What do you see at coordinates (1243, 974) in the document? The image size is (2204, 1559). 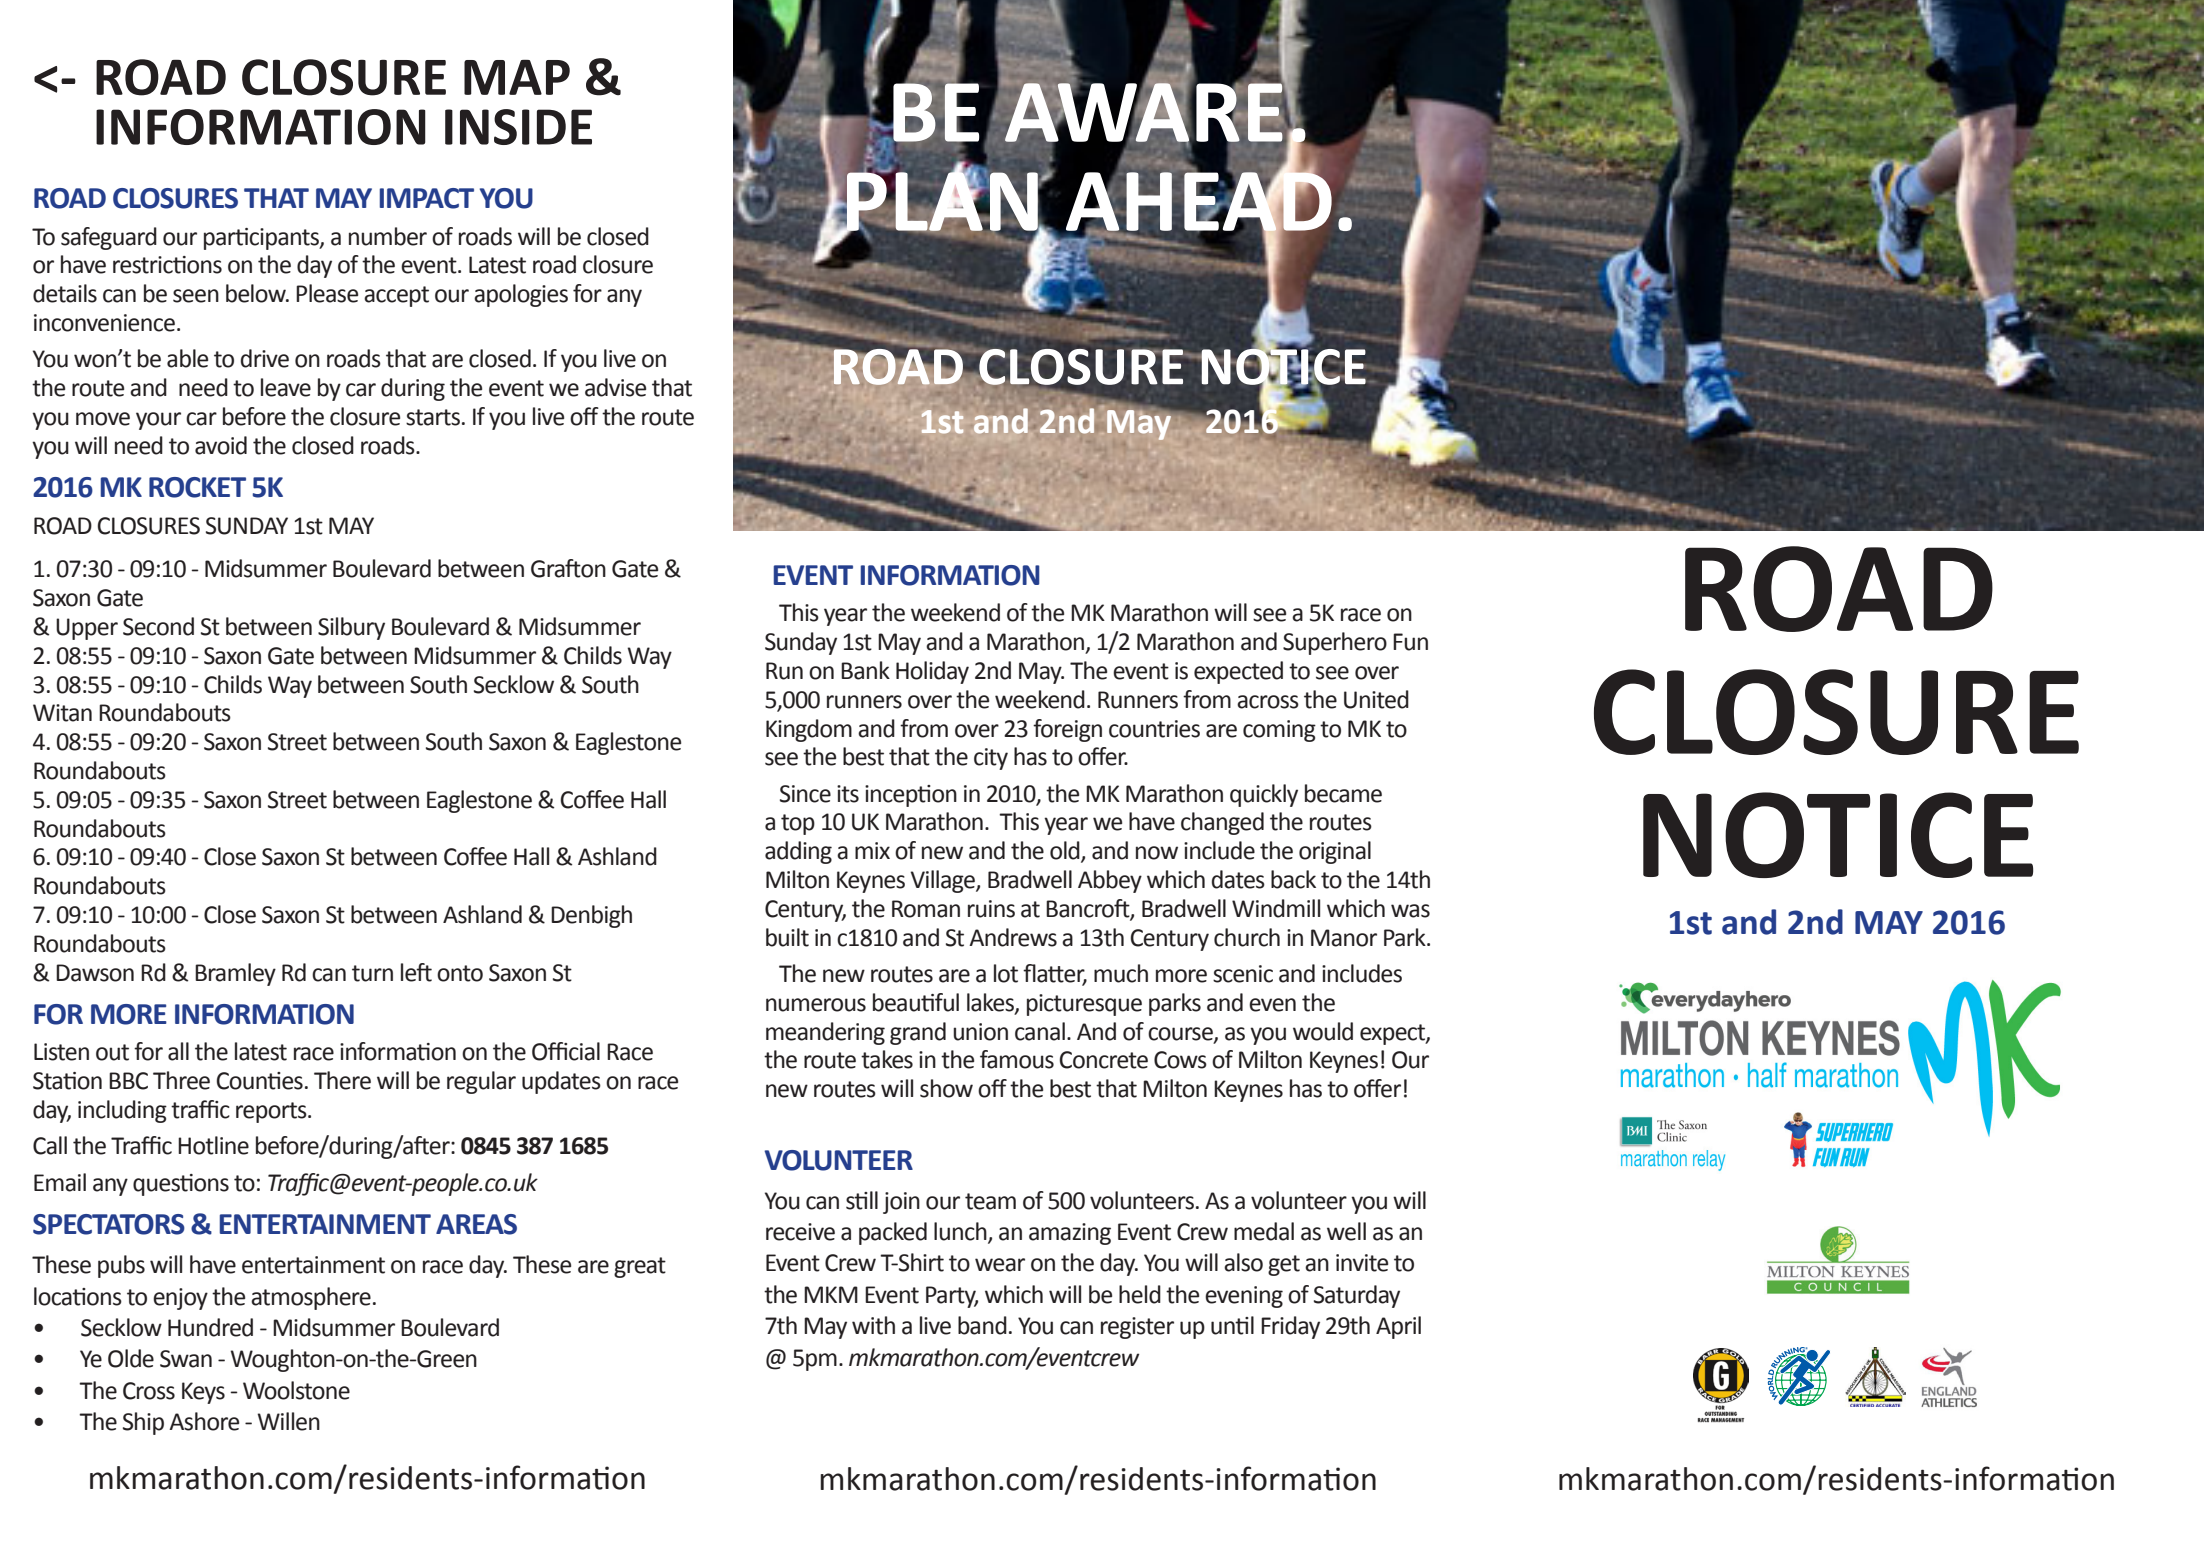 I see `scenic` at bounding box center [1243, 974].
